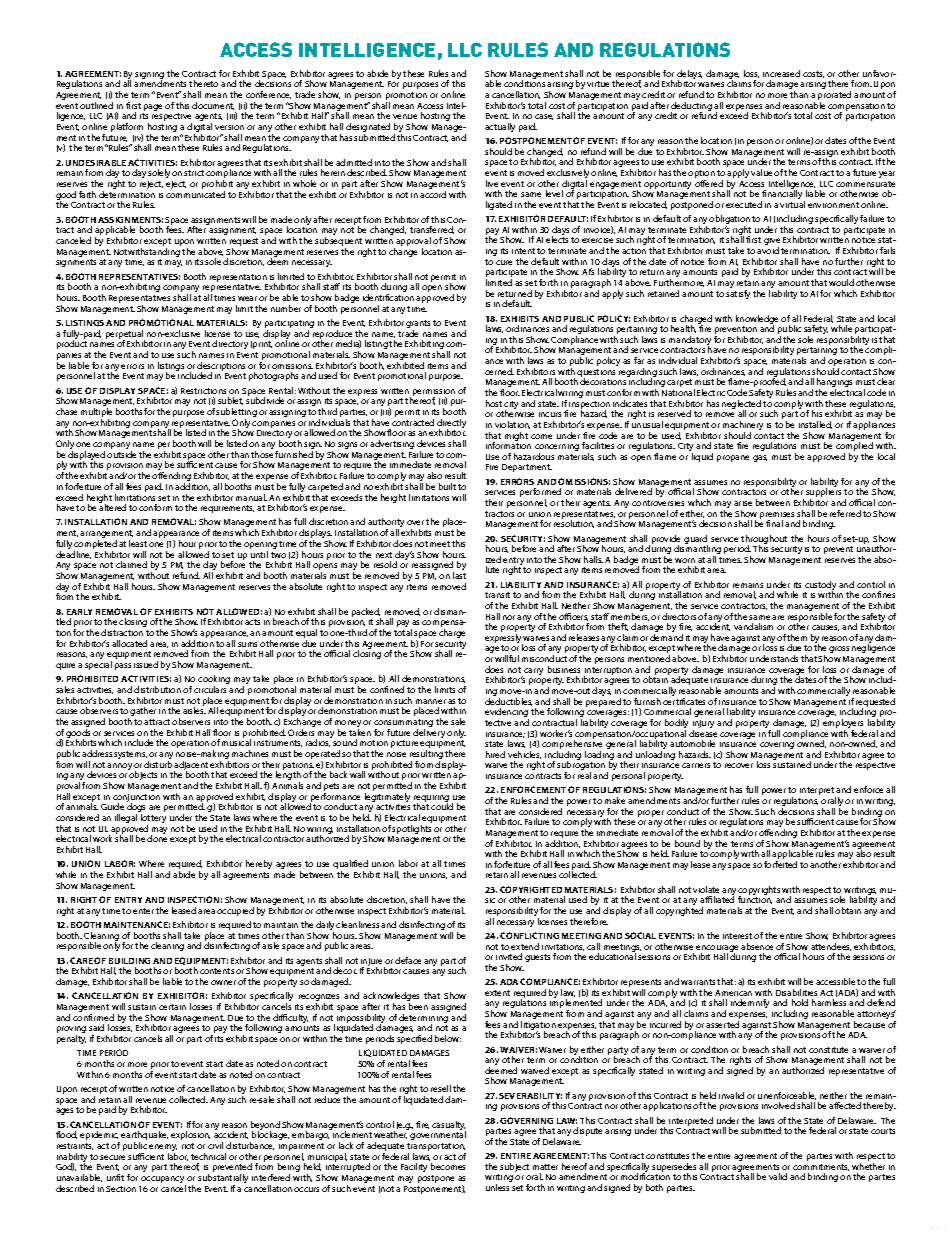 This document has height=1233, width=952. What do you see at coordinates (778, 1105) in the document?
I see `involved` at bounding box center [778, 1105].
